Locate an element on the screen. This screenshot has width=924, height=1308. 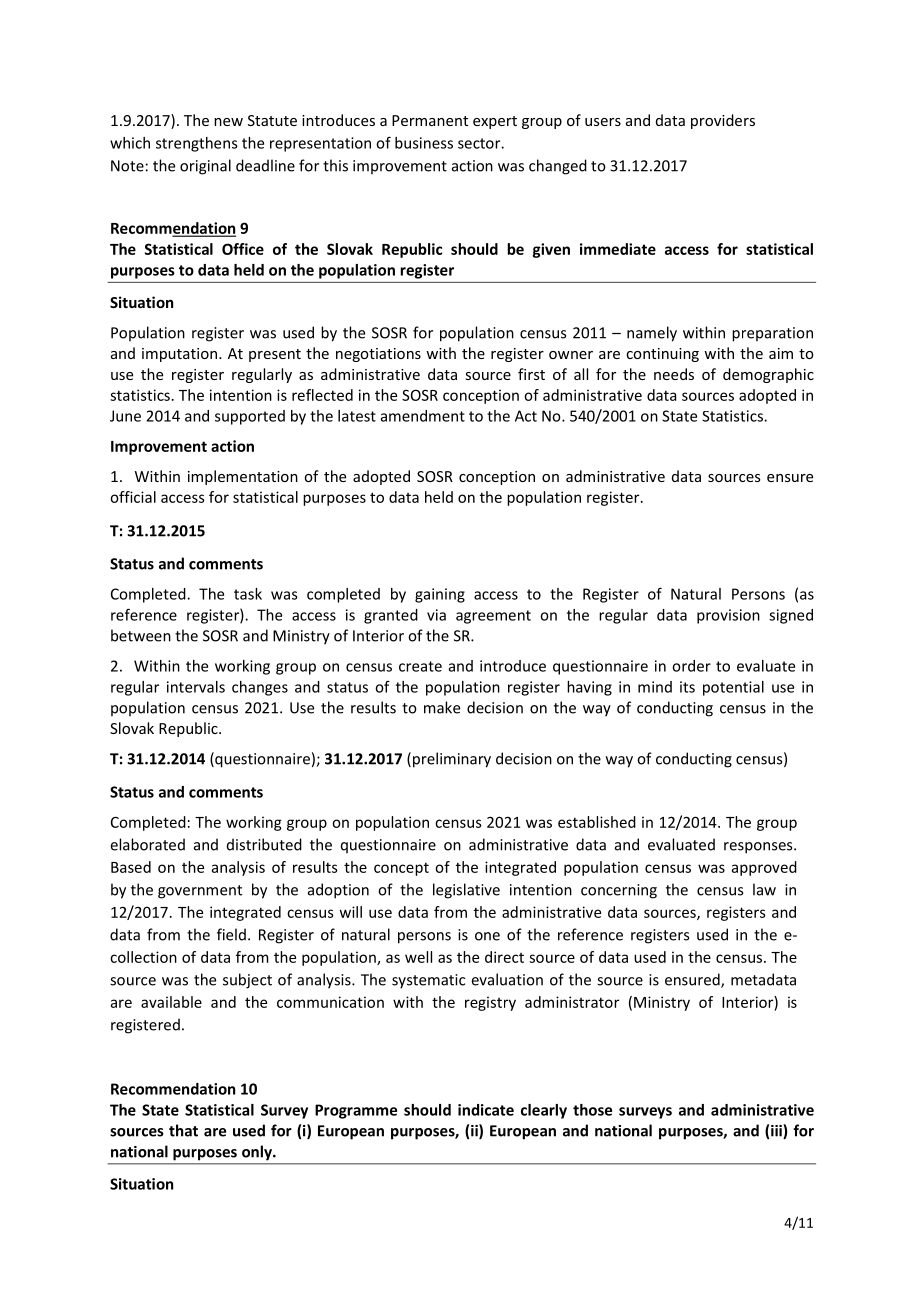
indicate is located at coordinates (486, 1110).
